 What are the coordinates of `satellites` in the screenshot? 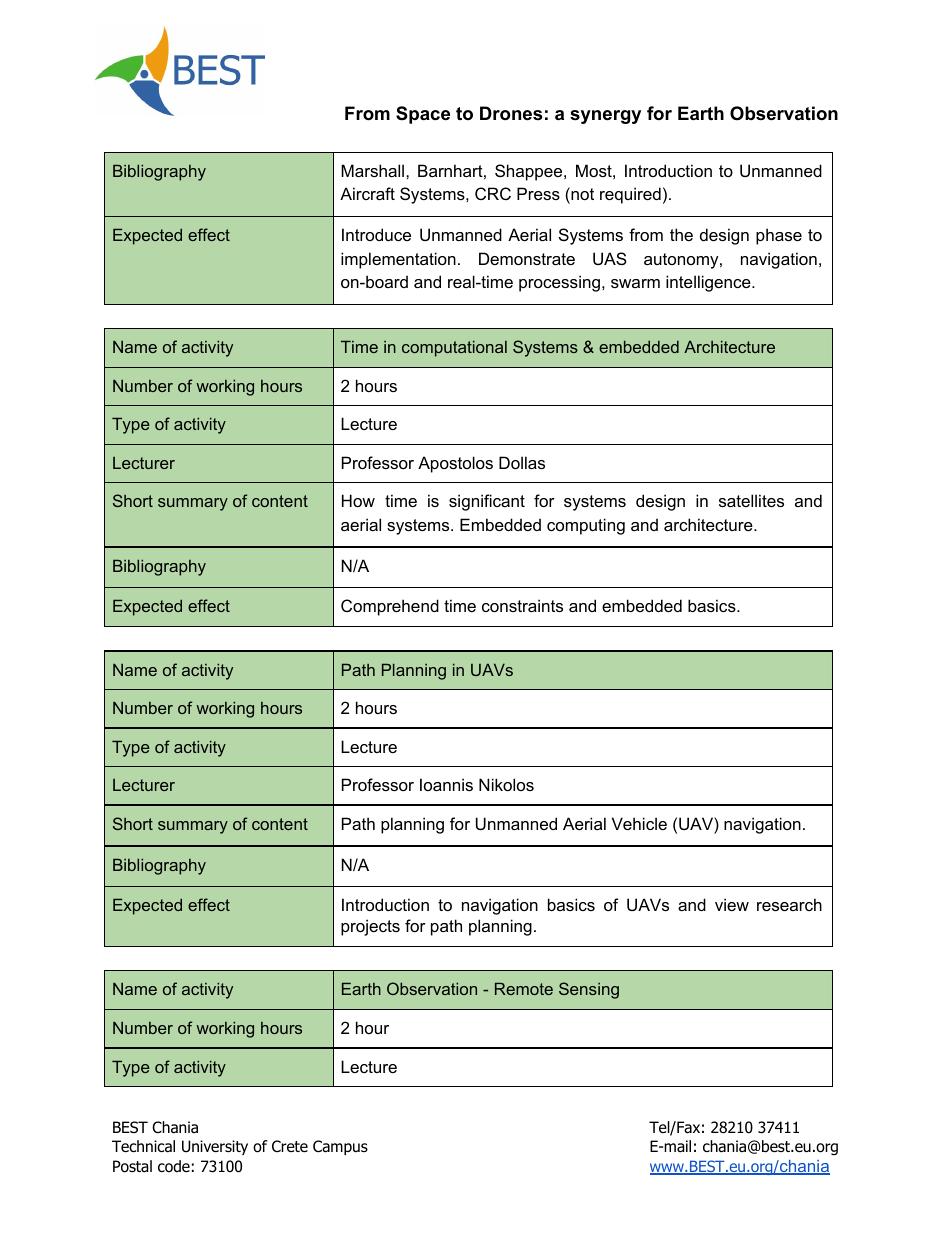 It's located at (751, 500).
